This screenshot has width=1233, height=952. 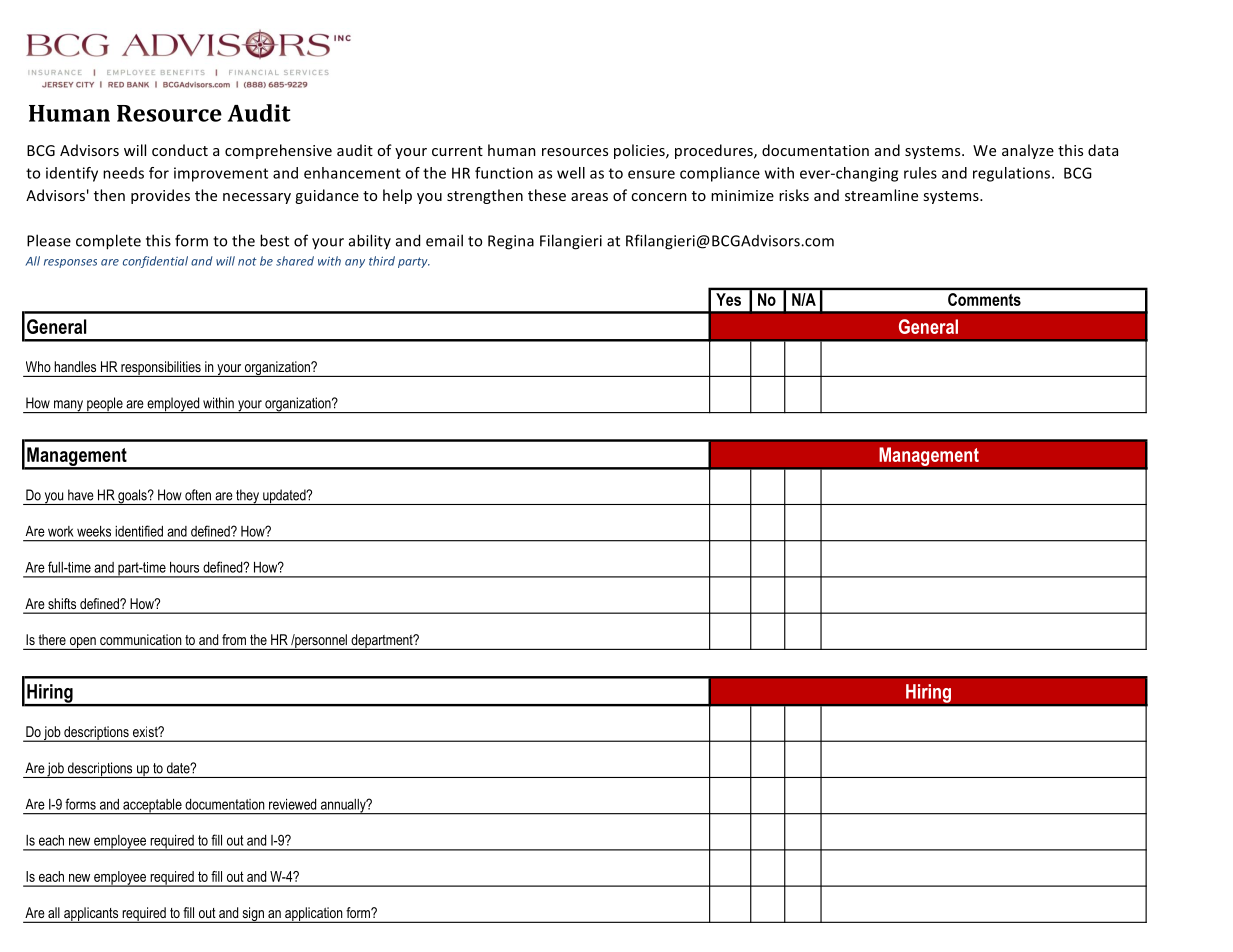 What do you see at coordinates (139, 531) in the screenshot?
I see `identified` at bounding box center [139, 531].
